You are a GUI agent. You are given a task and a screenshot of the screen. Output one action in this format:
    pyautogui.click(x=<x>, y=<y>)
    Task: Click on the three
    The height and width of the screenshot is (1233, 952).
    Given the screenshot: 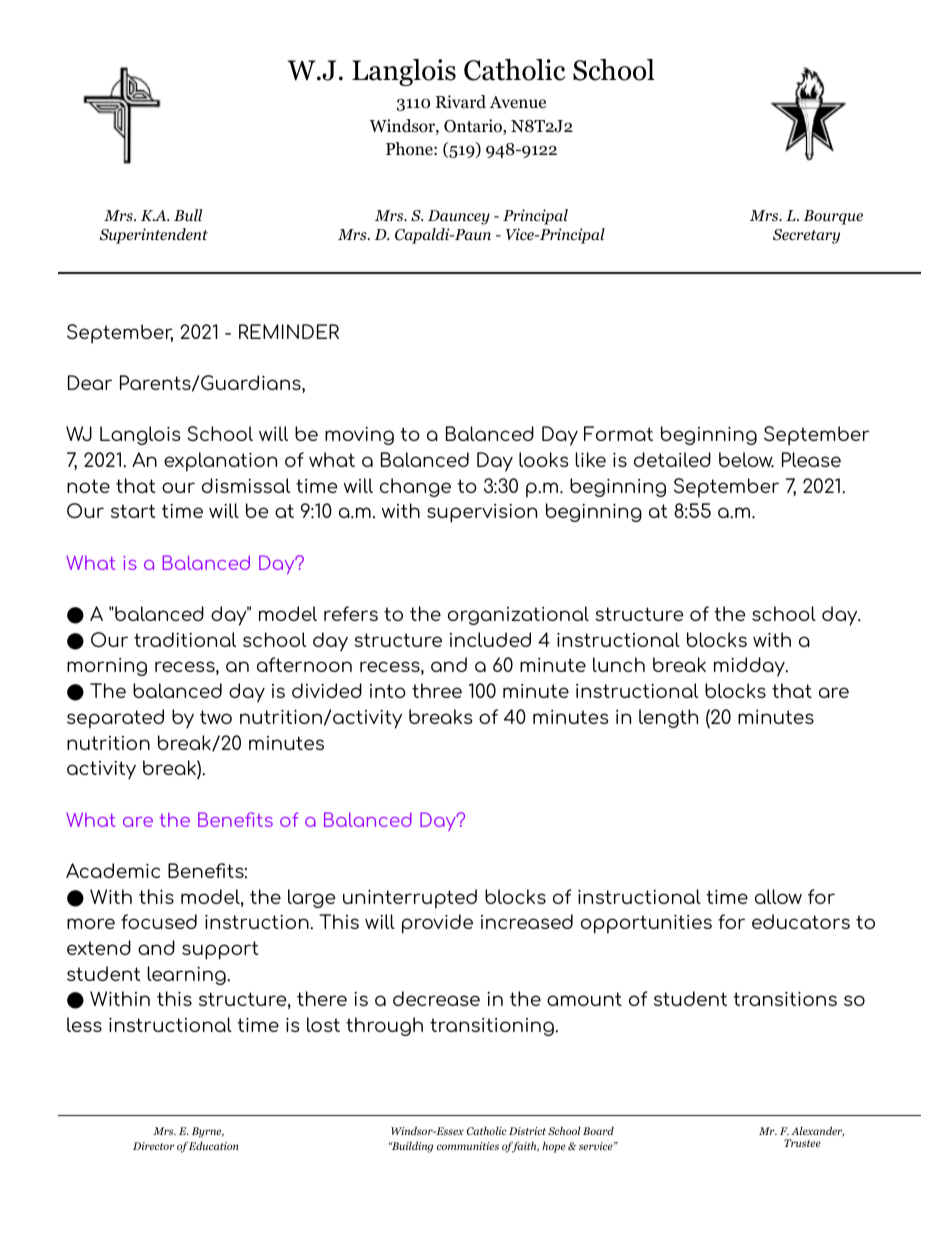 What is the action you would take?
    pyautogui.click(x=437, y=690)
